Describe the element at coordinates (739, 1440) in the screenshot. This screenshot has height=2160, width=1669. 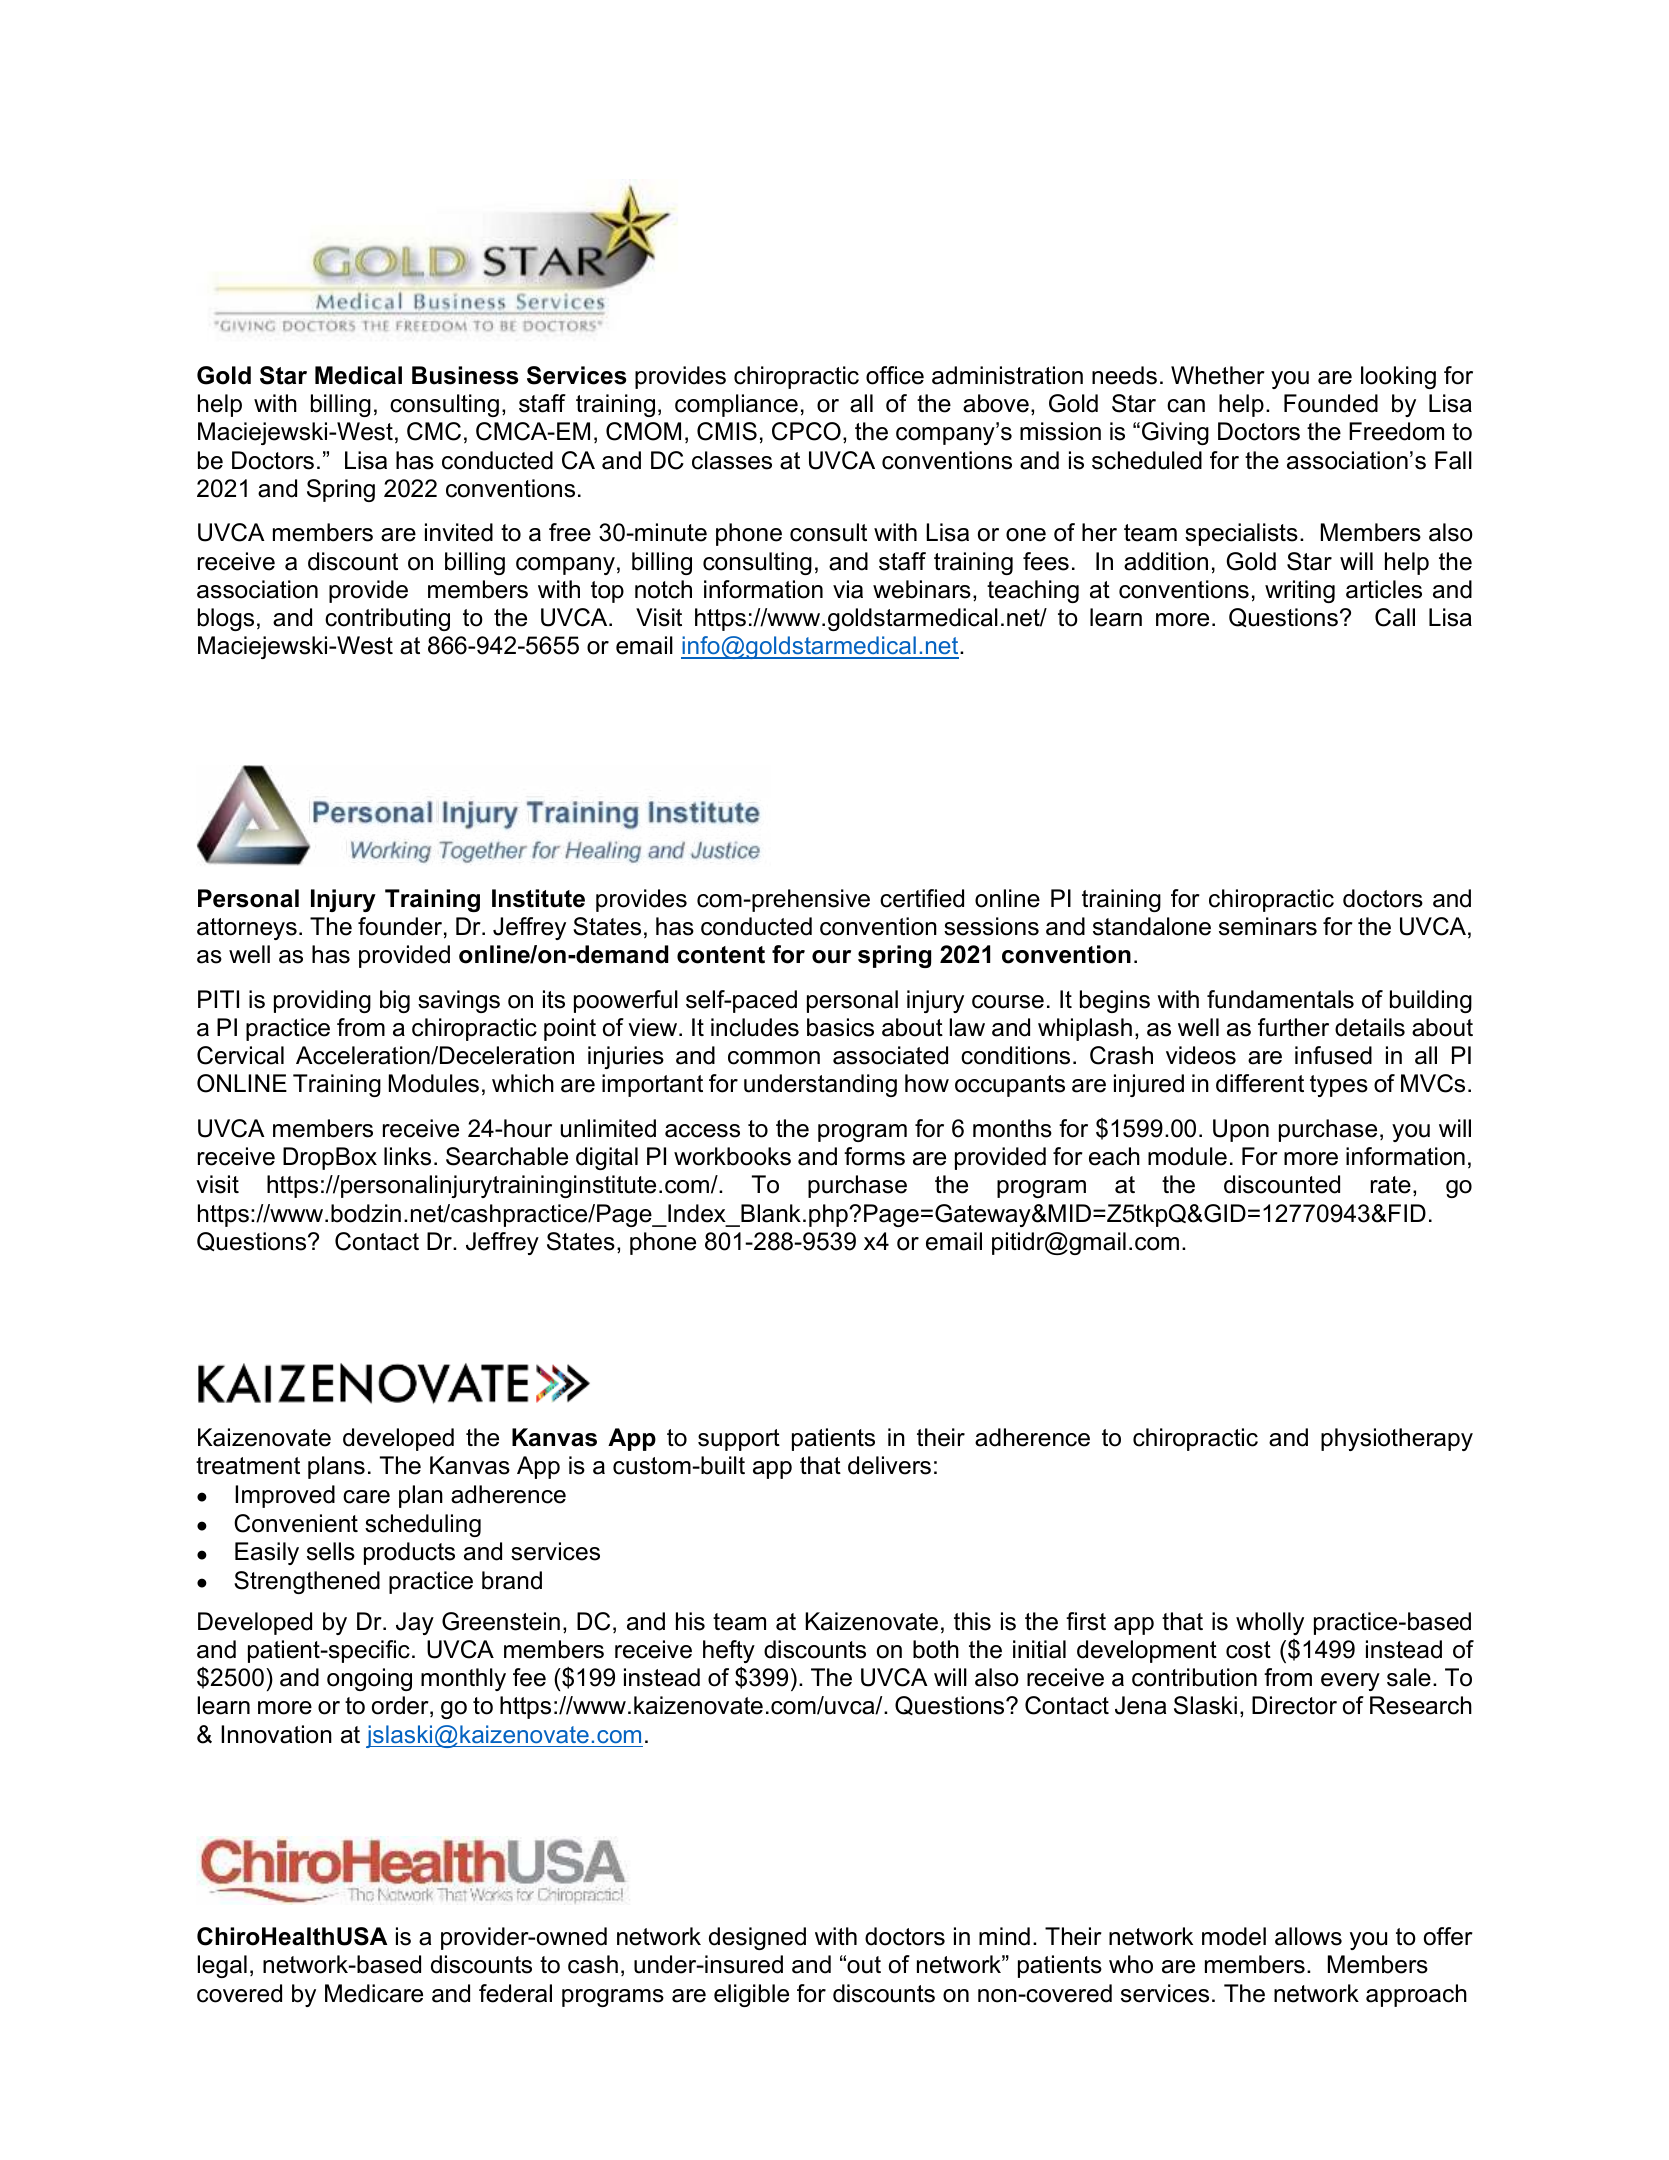
I see `support` at that location.
